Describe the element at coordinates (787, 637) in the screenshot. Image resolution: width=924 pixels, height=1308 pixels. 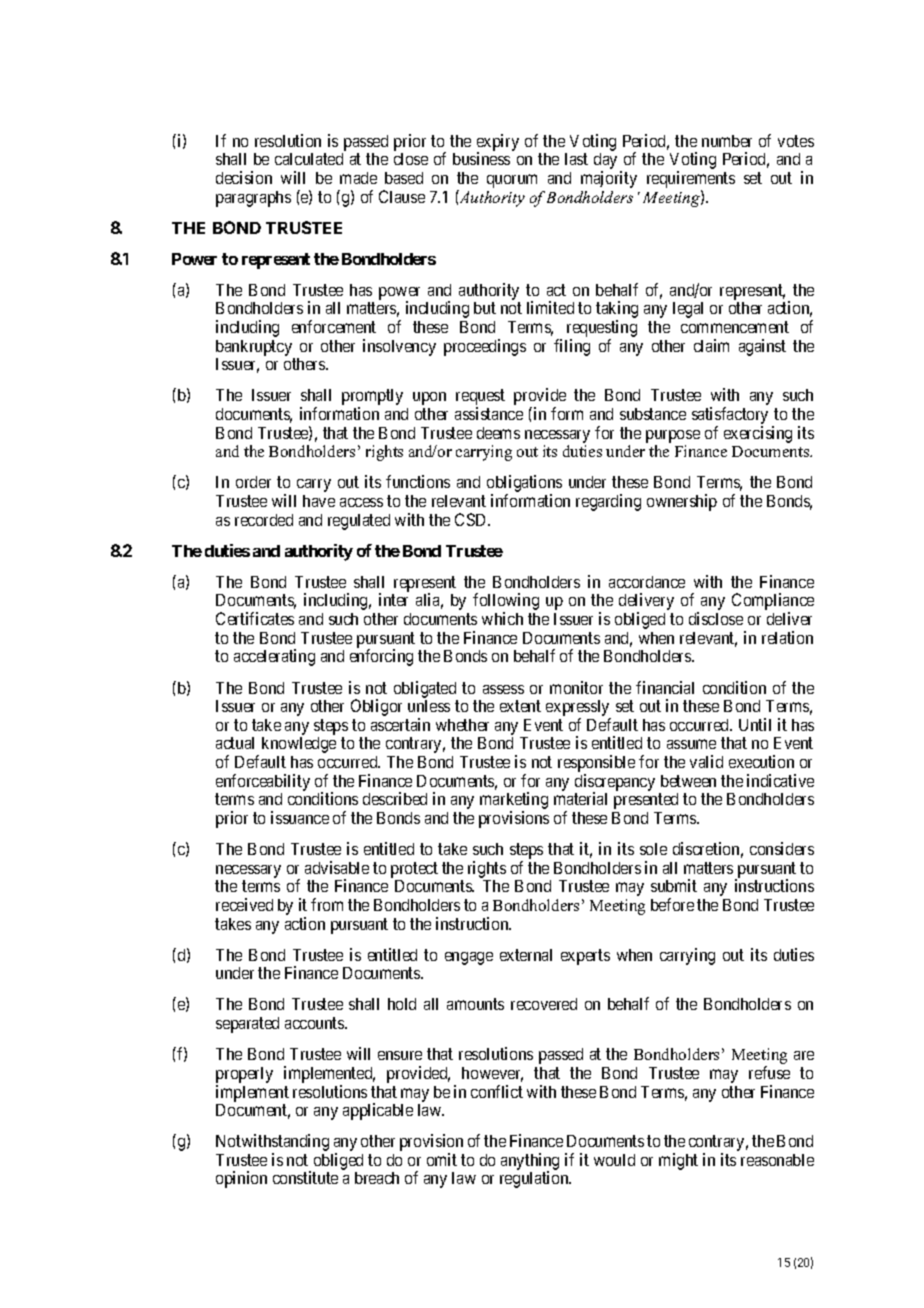
I see `relation` at that location.
